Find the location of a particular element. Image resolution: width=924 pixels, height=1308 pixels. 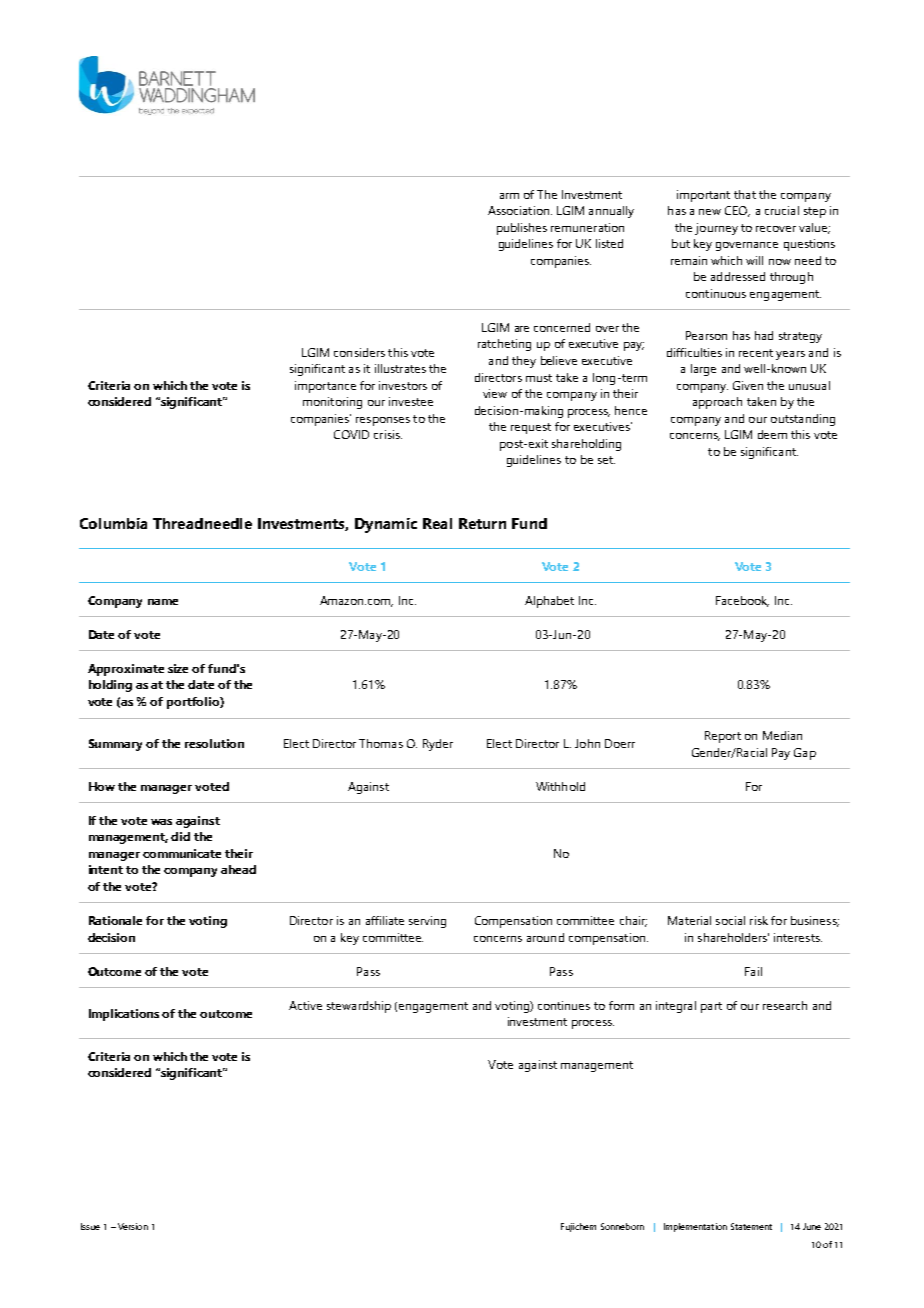

Implementation is located at coordinates (695, 1227).
